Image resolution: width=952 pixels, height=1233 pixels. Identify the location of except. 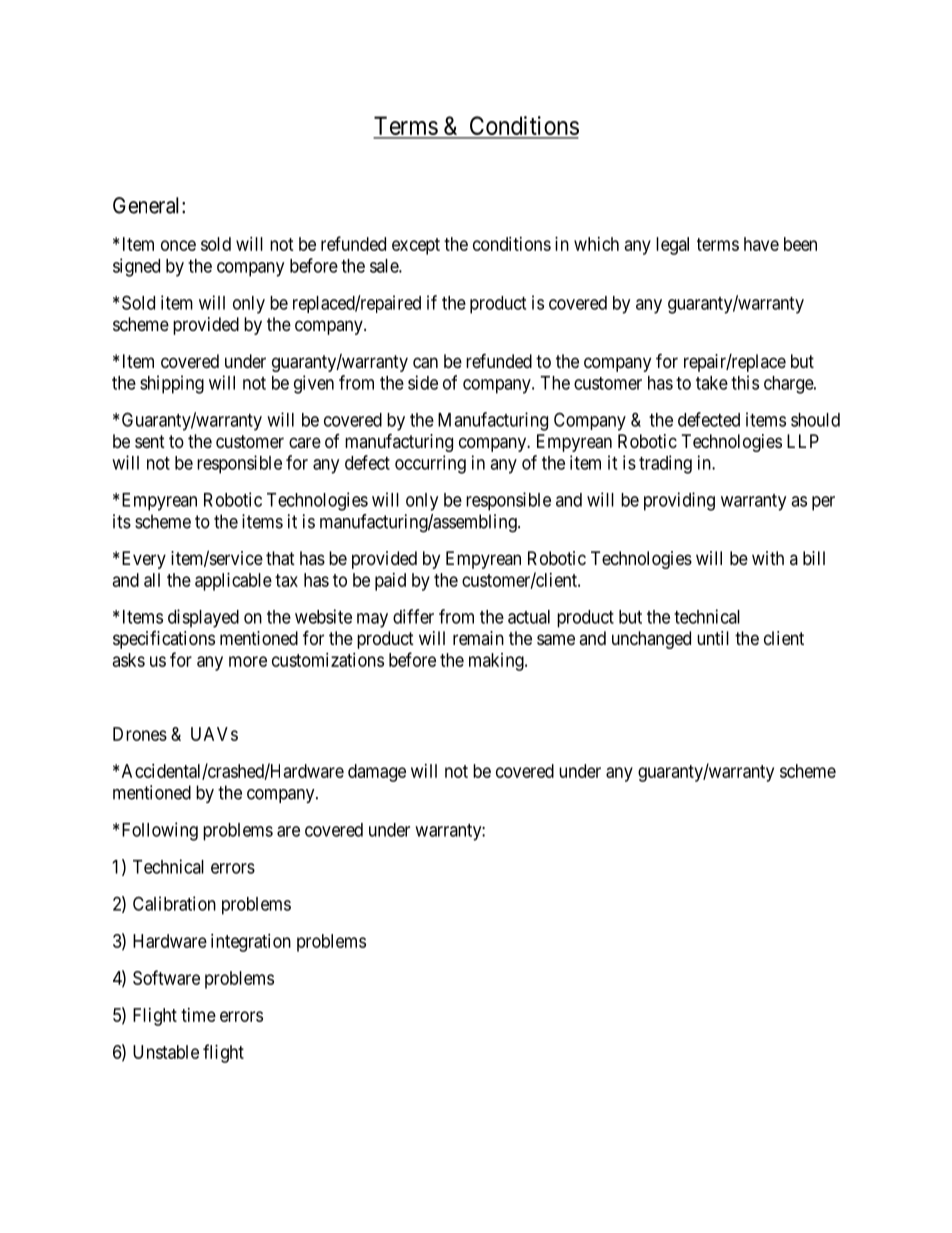
(416, 246).
